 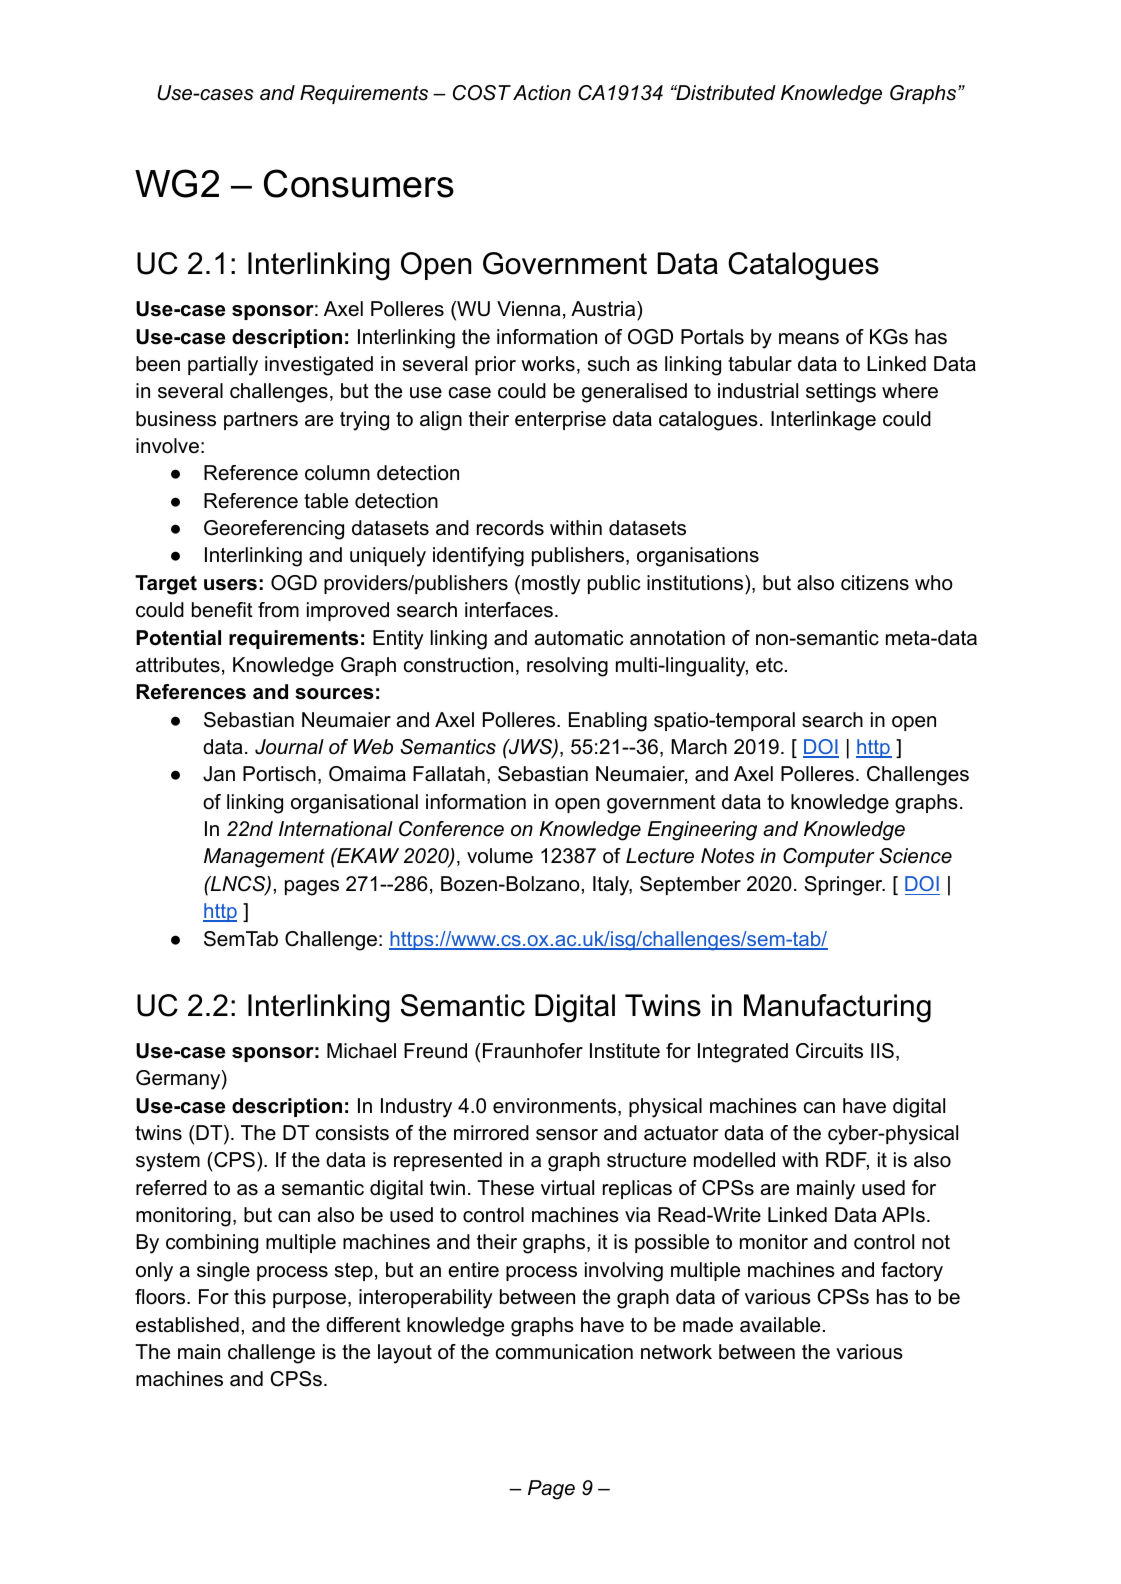 What do you see at coordinates (261, 421) in the page?
I see `partners` at bounding box center [261, 421].
